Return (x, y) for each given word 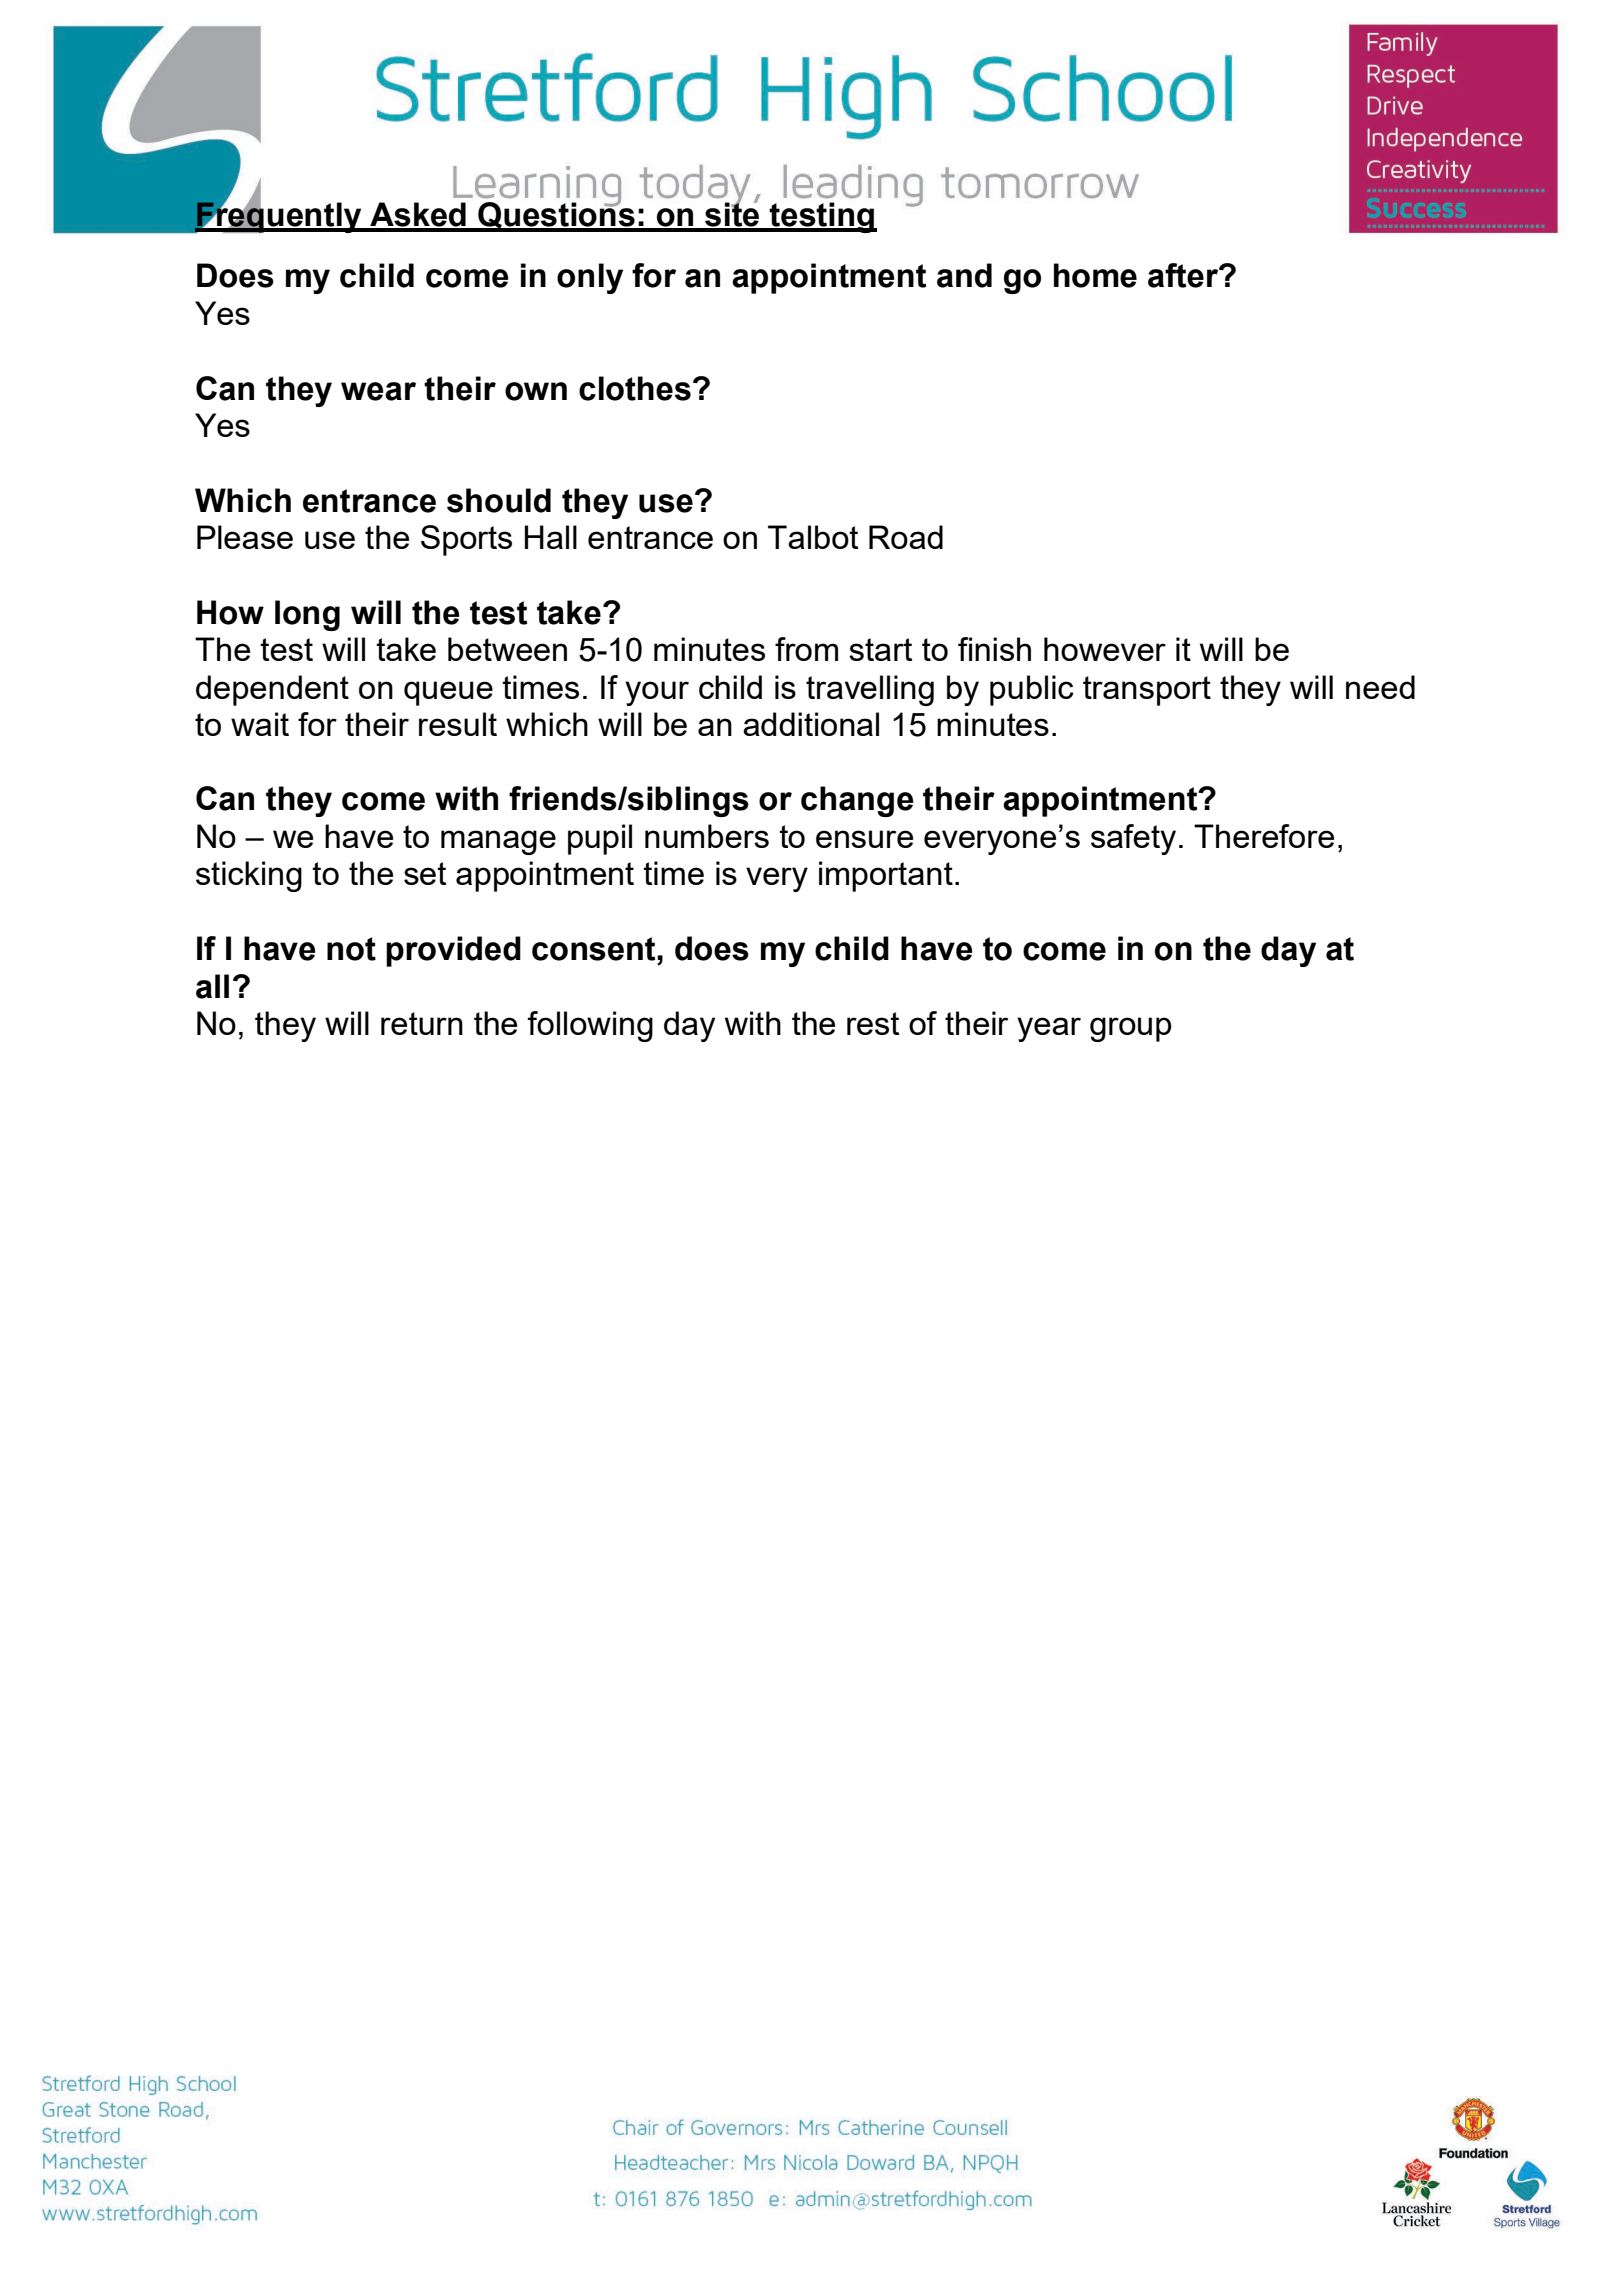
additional (811, 724)
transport (1147, 691)
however (1105, 649)
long (307, 615)
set (425, 873)
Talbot (813, 537)
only (590, 278)
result (458, 724)
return (422, 1023)
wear (378, 391)
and (964, 275)
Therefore (1264, 836)
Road (906, 537)
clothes (635, 388)
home (1095, 275)
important (886, 876)
